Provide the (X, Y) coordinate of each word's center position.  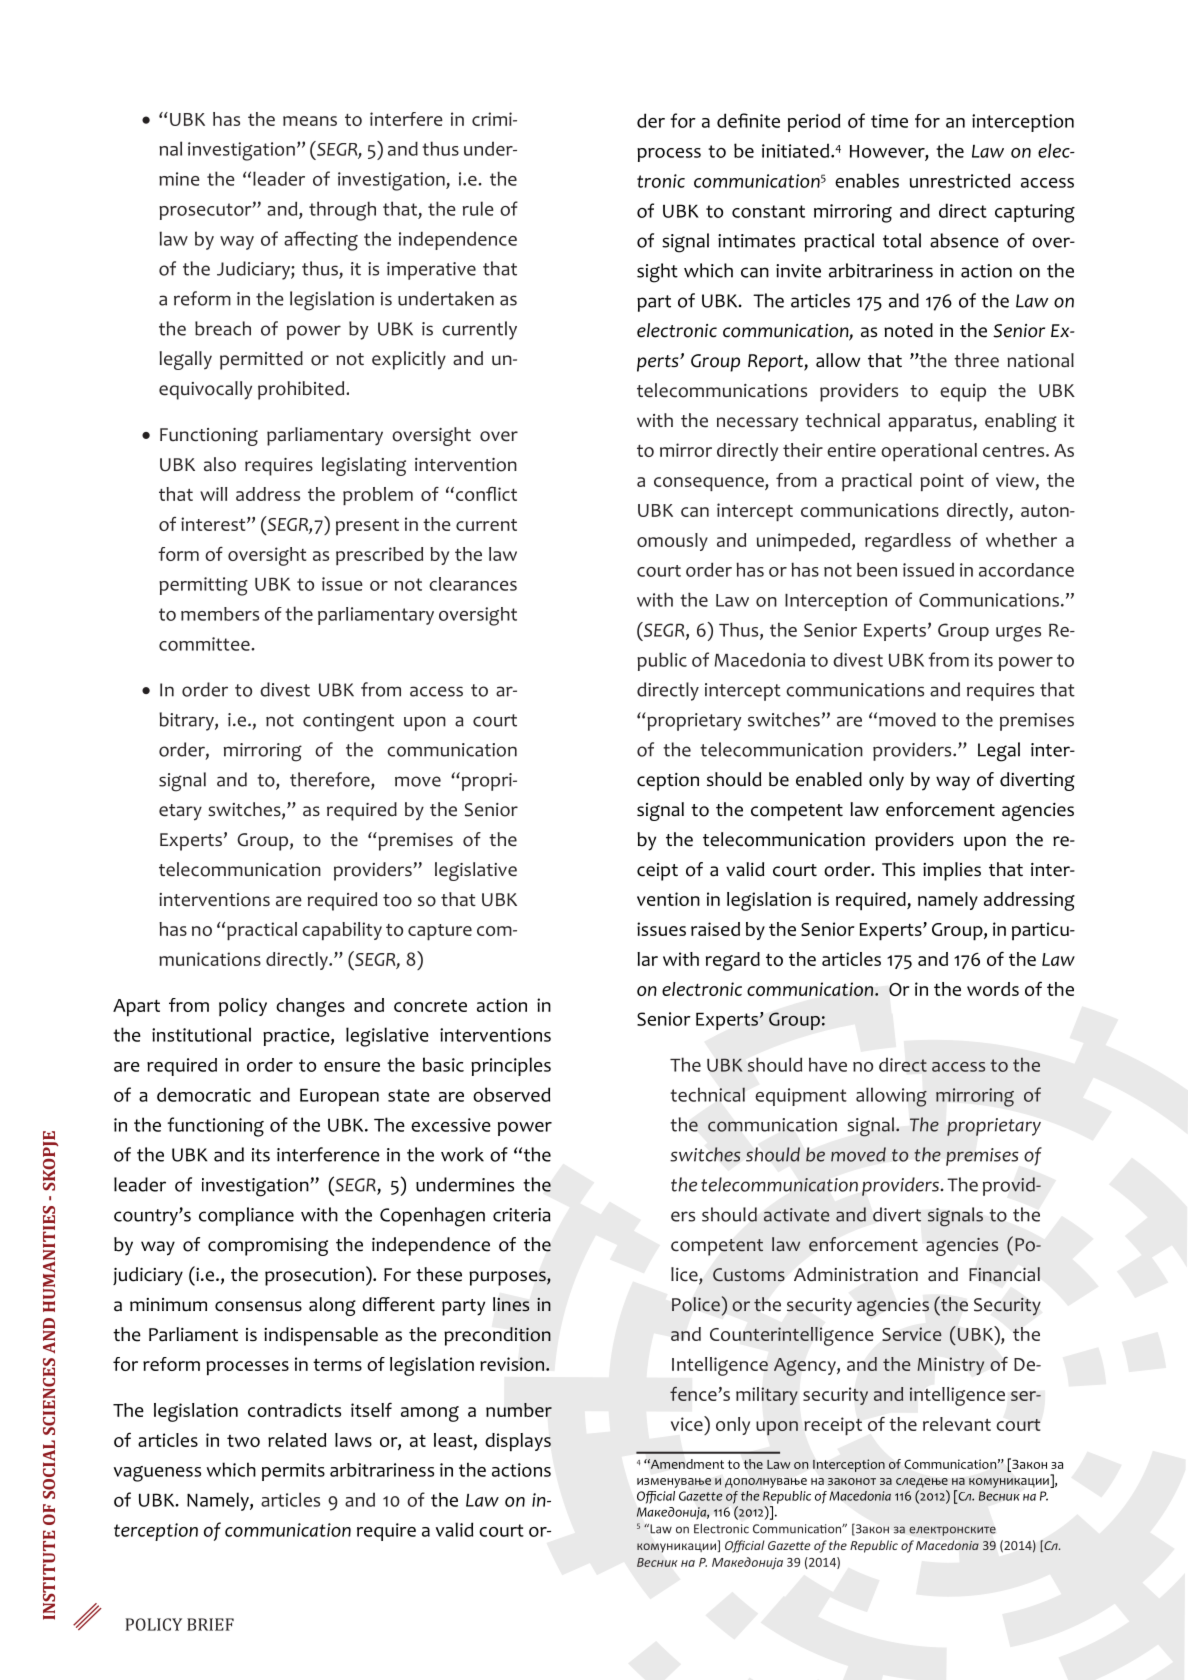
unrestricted (960, 180)
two (243, 1441)
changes (310, 1007)
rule (478, 208)
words (993, 989)
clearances (473, 584)
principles (511, 1066)
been (877, 569)
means (310, 121)
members (220, 614)
